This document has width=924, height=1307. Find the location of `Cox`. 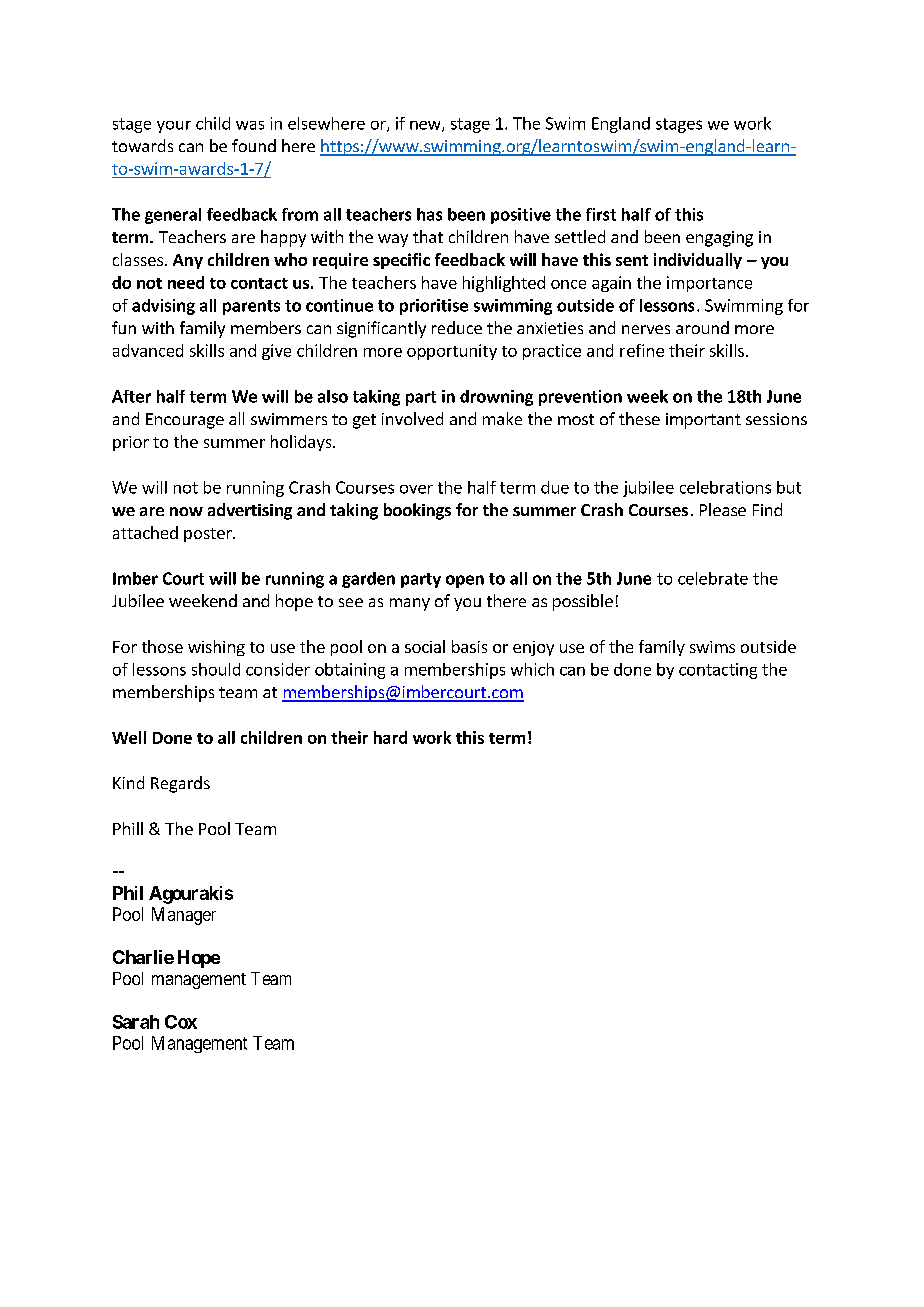

Cox is located at coordinates (181, 1022).
